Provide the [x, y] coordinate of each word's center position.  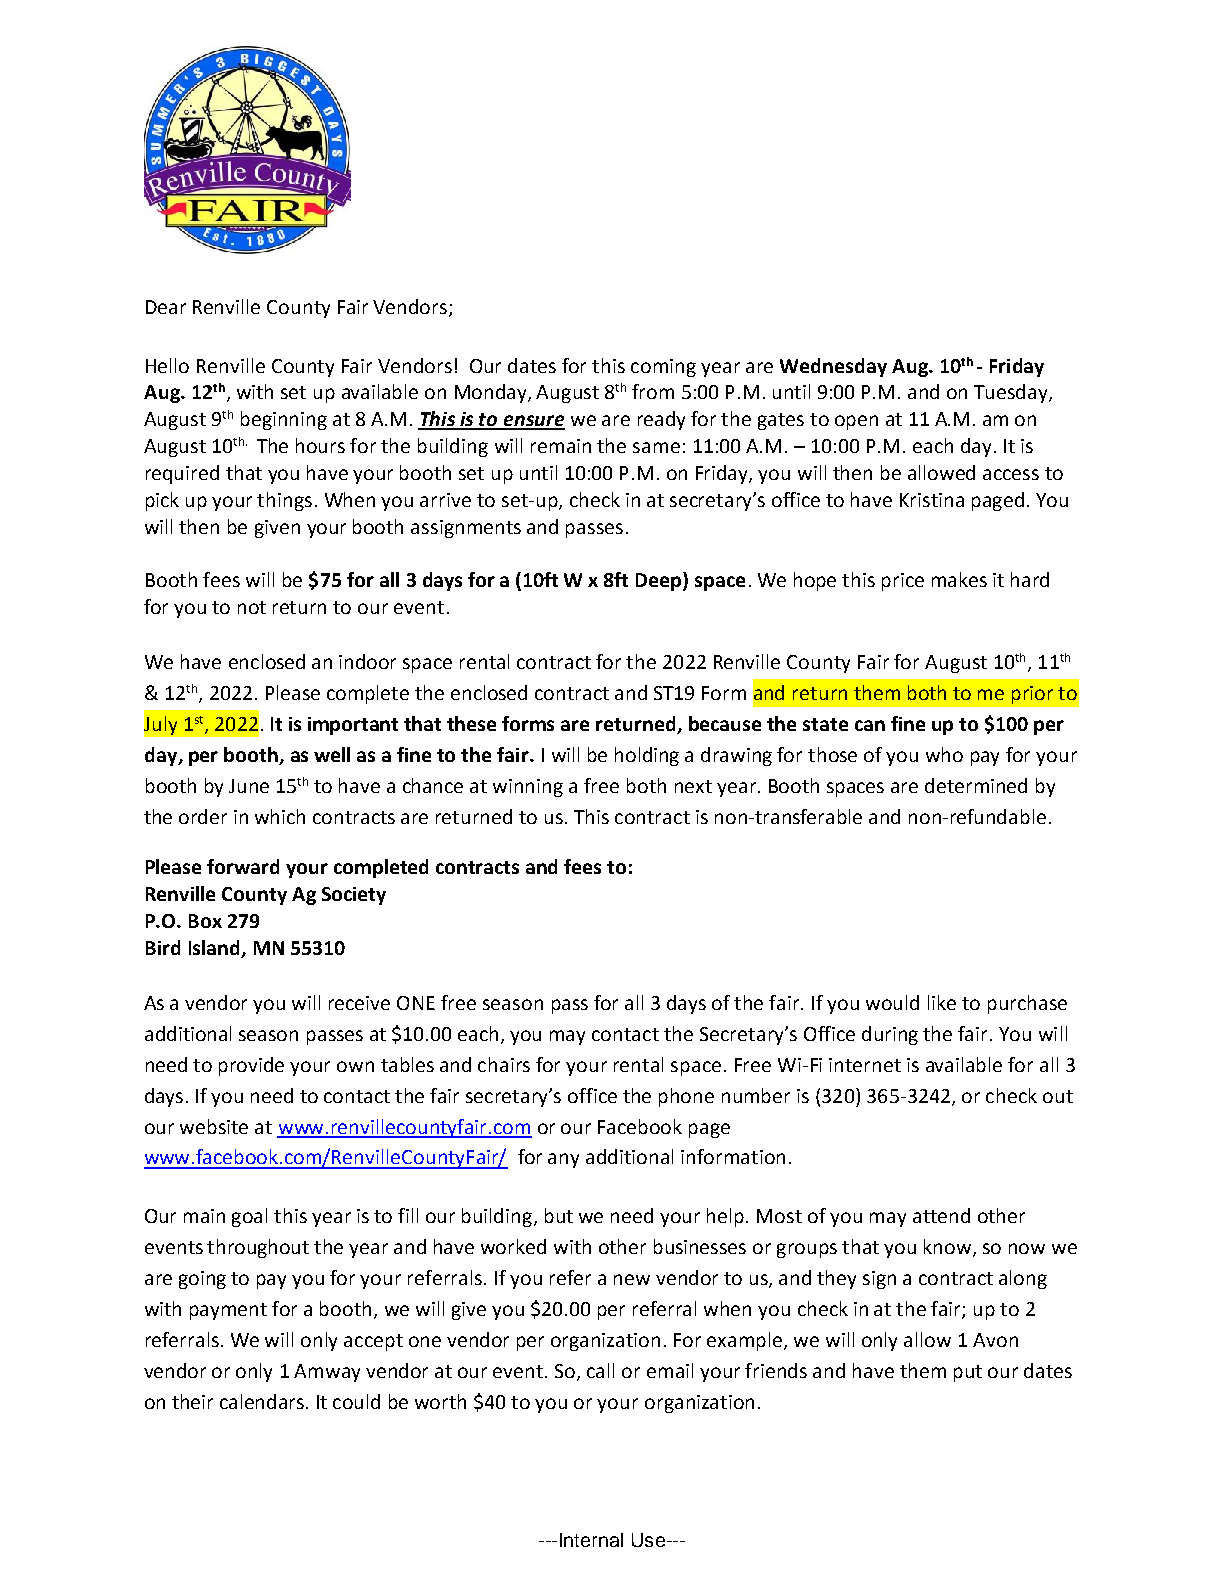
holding [647, 756]
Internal [591, 1540]
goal [249, 1217]
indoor [367, 661]
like [942, 1002]
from [653, 391]
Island [215, 949]
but [559, 1215]
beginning [284, 420]
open [856, 422]
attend [941, 1215]
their [192, 1401]
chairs [504, 1064]
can [870, 725]
